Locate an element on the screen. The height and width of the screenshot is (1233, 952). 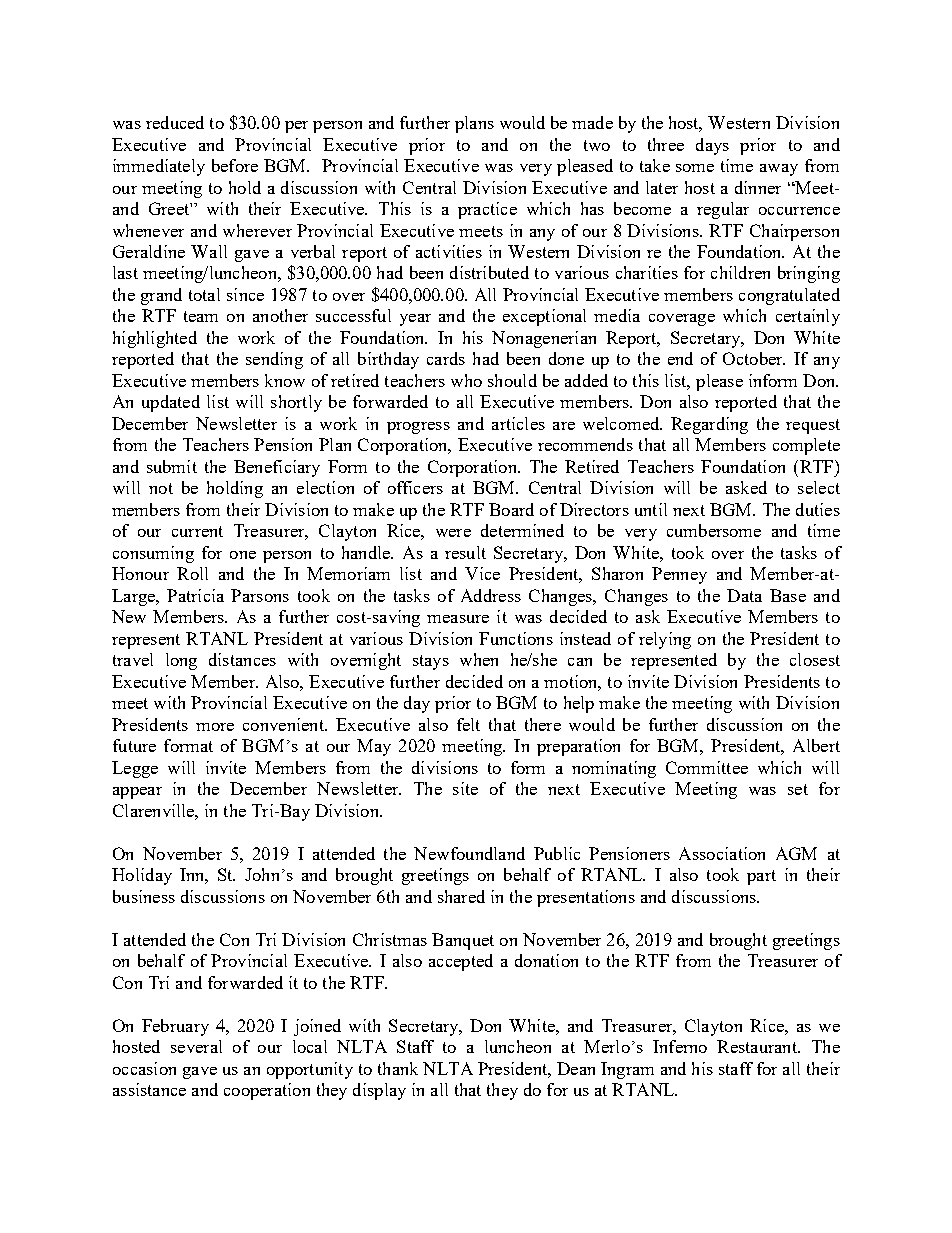
more is located at coordinates (215, 727).
